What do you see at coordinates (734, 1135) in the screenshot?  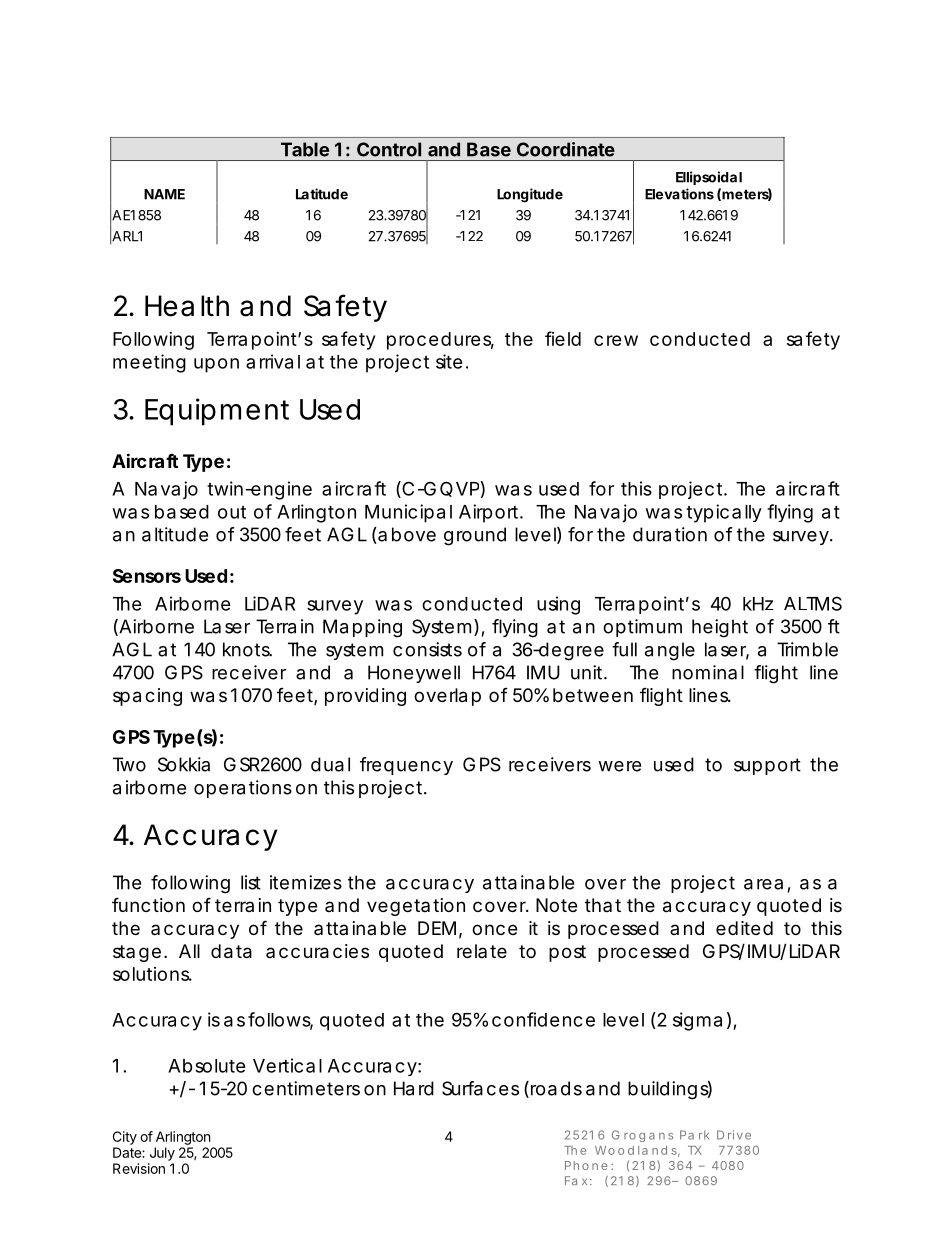 I see `Drive` at bounding box center [734, 1135].
